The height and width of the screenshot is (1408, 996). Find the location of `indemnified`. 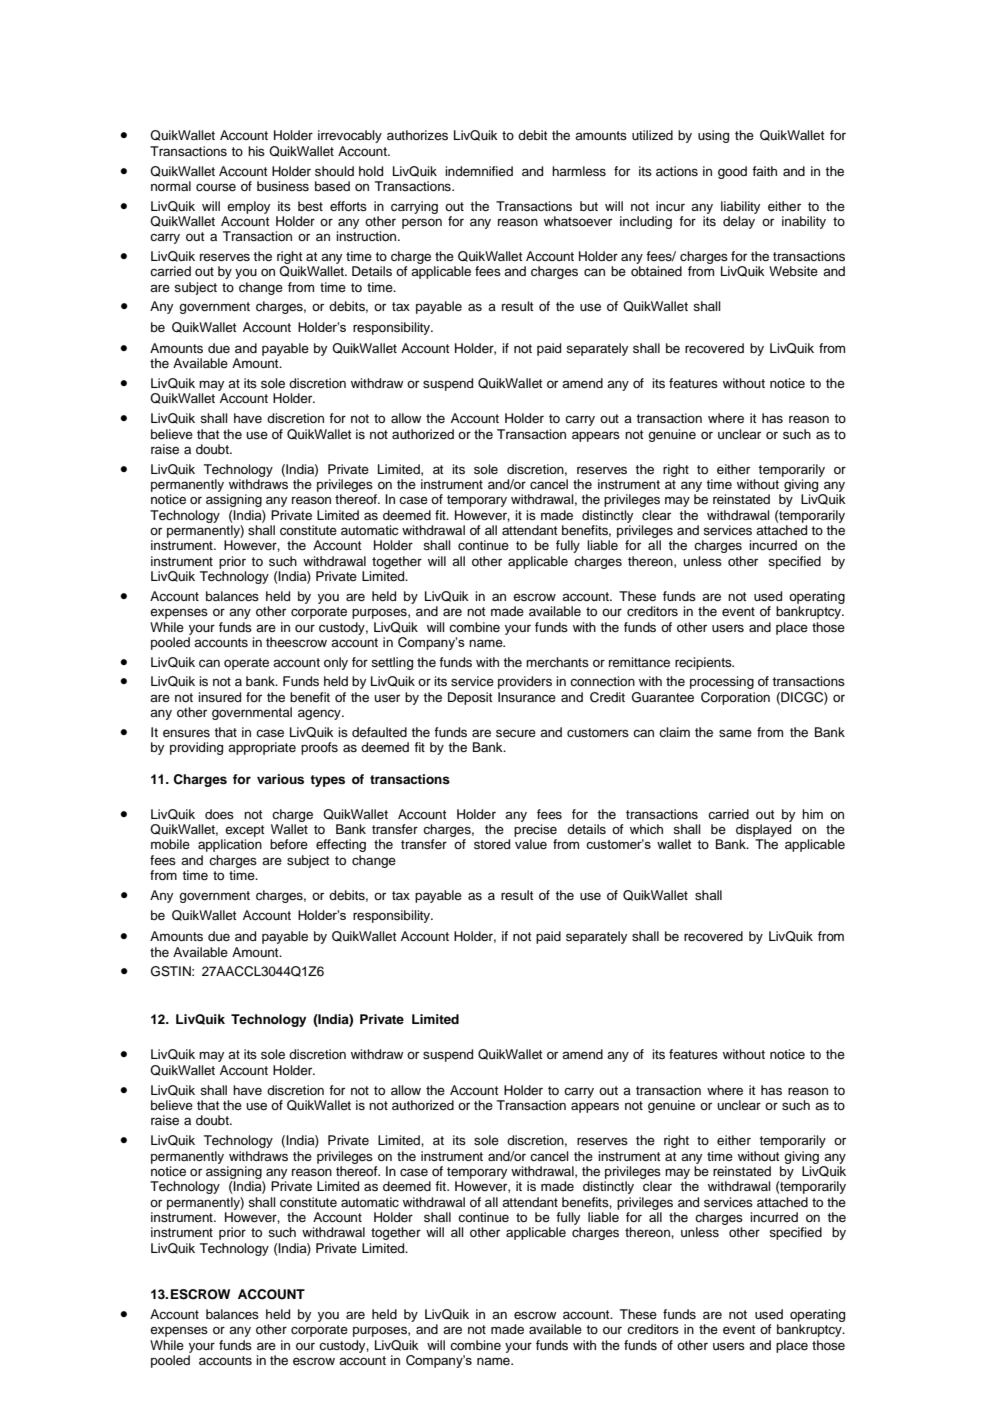

indemnified is located at coordinates (479, 171).
